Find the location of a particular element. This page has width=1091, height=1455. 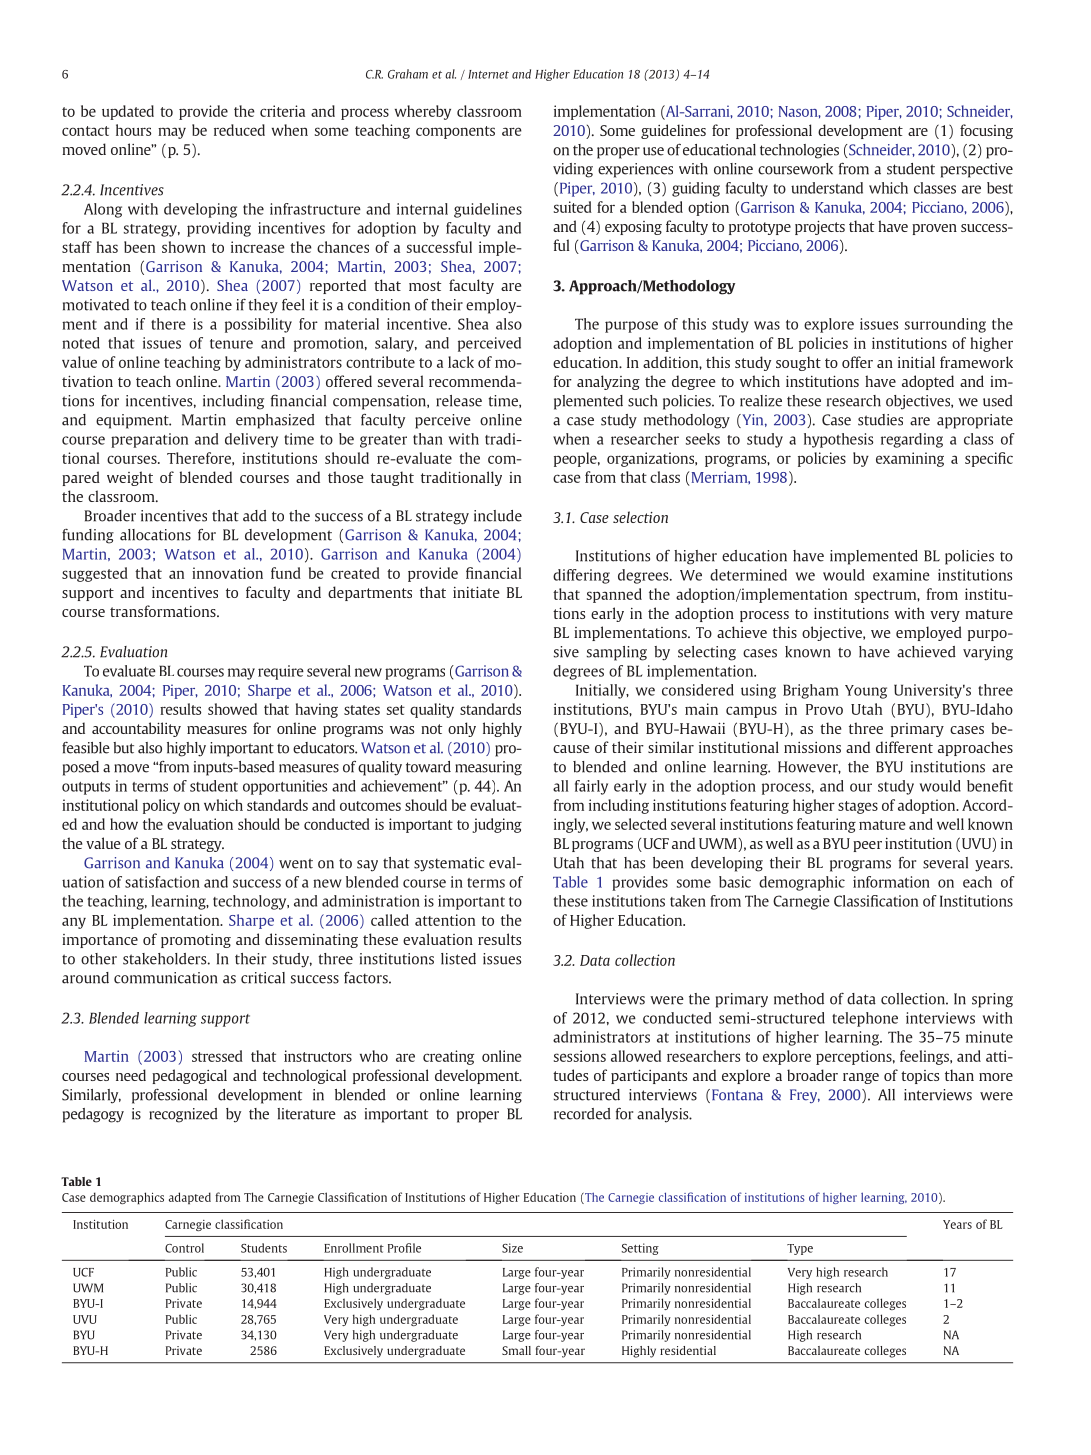

Control is located at coordinates (184, 1248).
